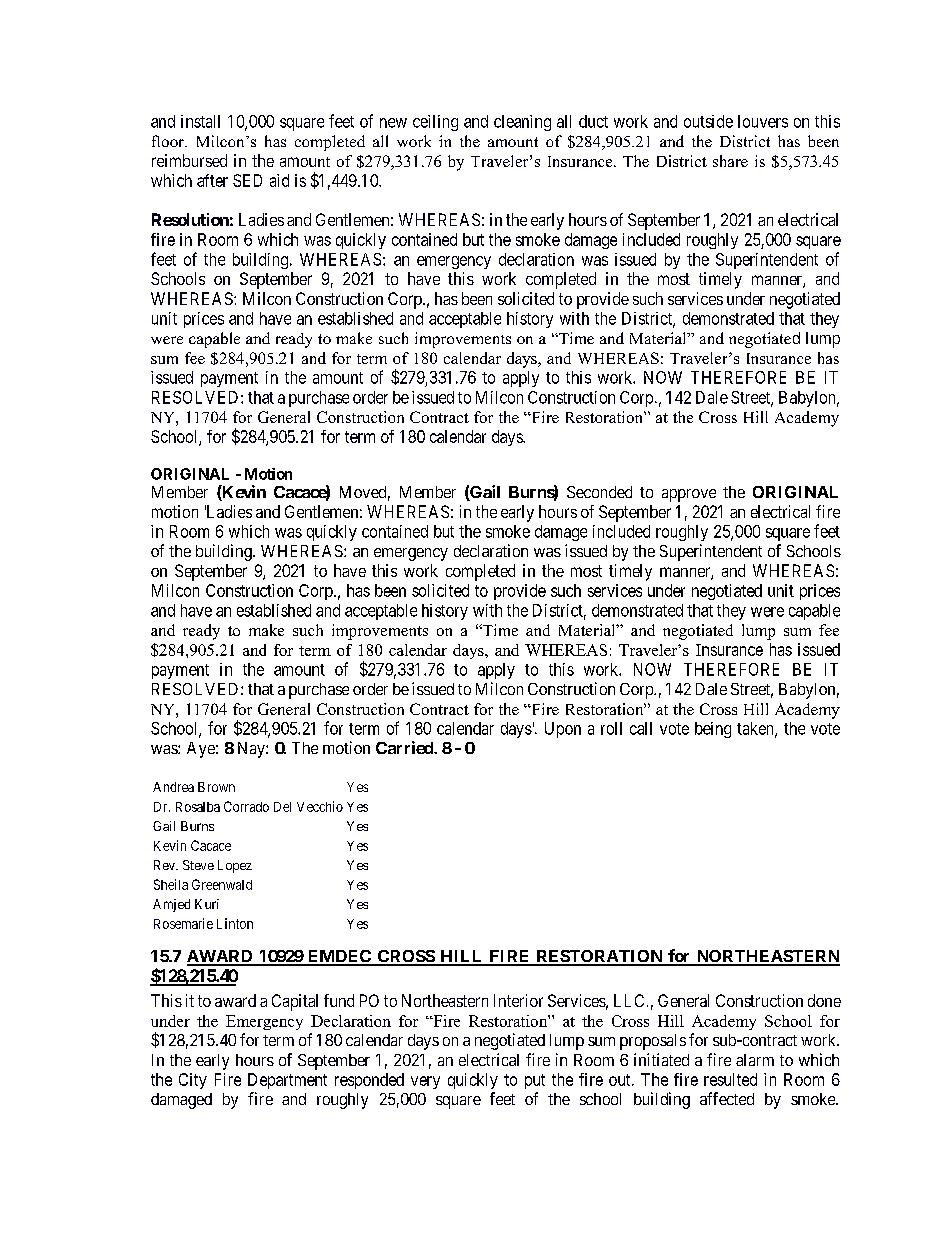 This screenshot has height=1233, width=952. Describe the element at coordinates (756, 729) in the screenshot. I see `taken` at that location.
